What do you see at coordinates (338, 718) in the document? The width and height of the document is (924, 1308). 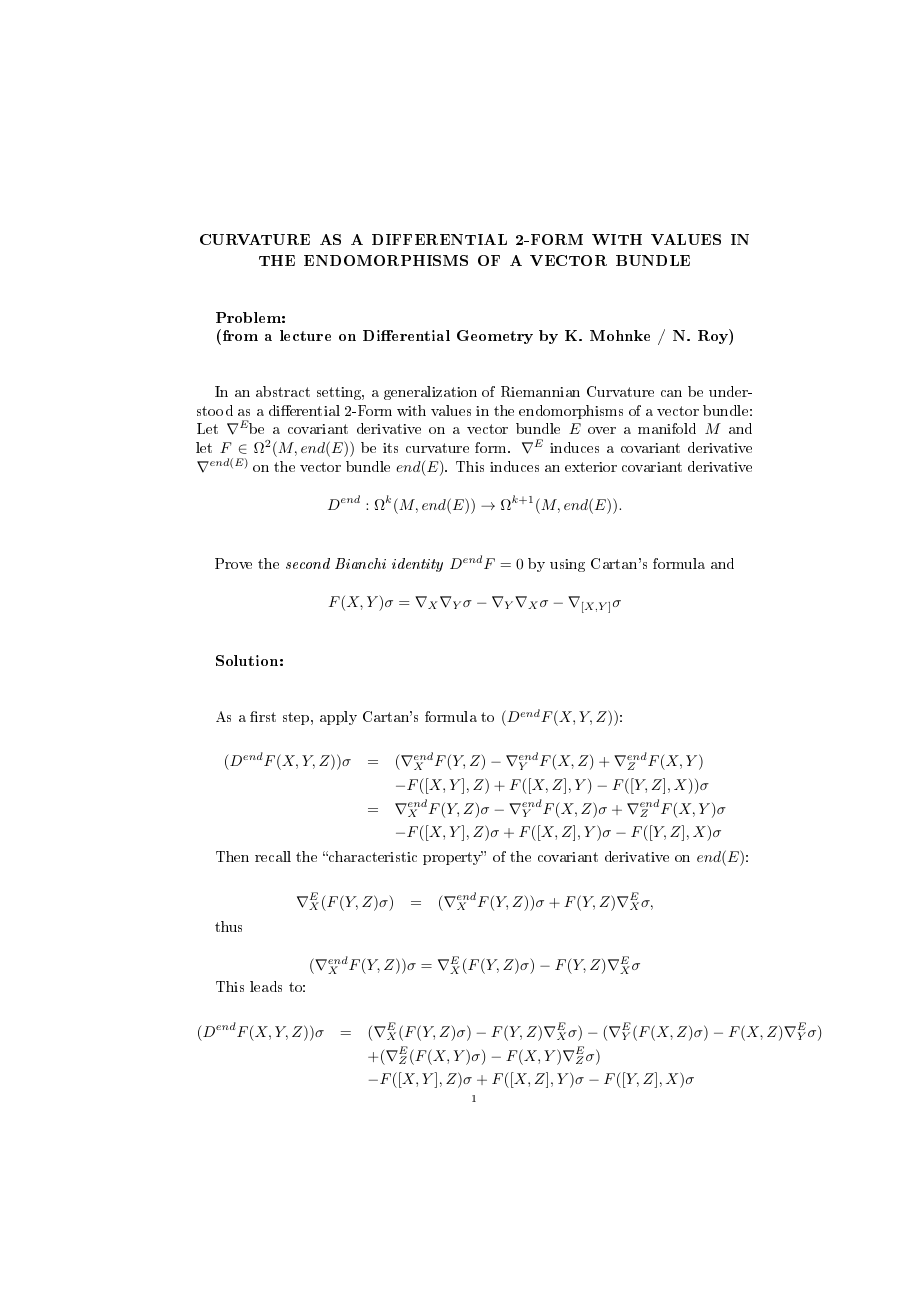 I see `apply` at bounding box center [338, 718].
